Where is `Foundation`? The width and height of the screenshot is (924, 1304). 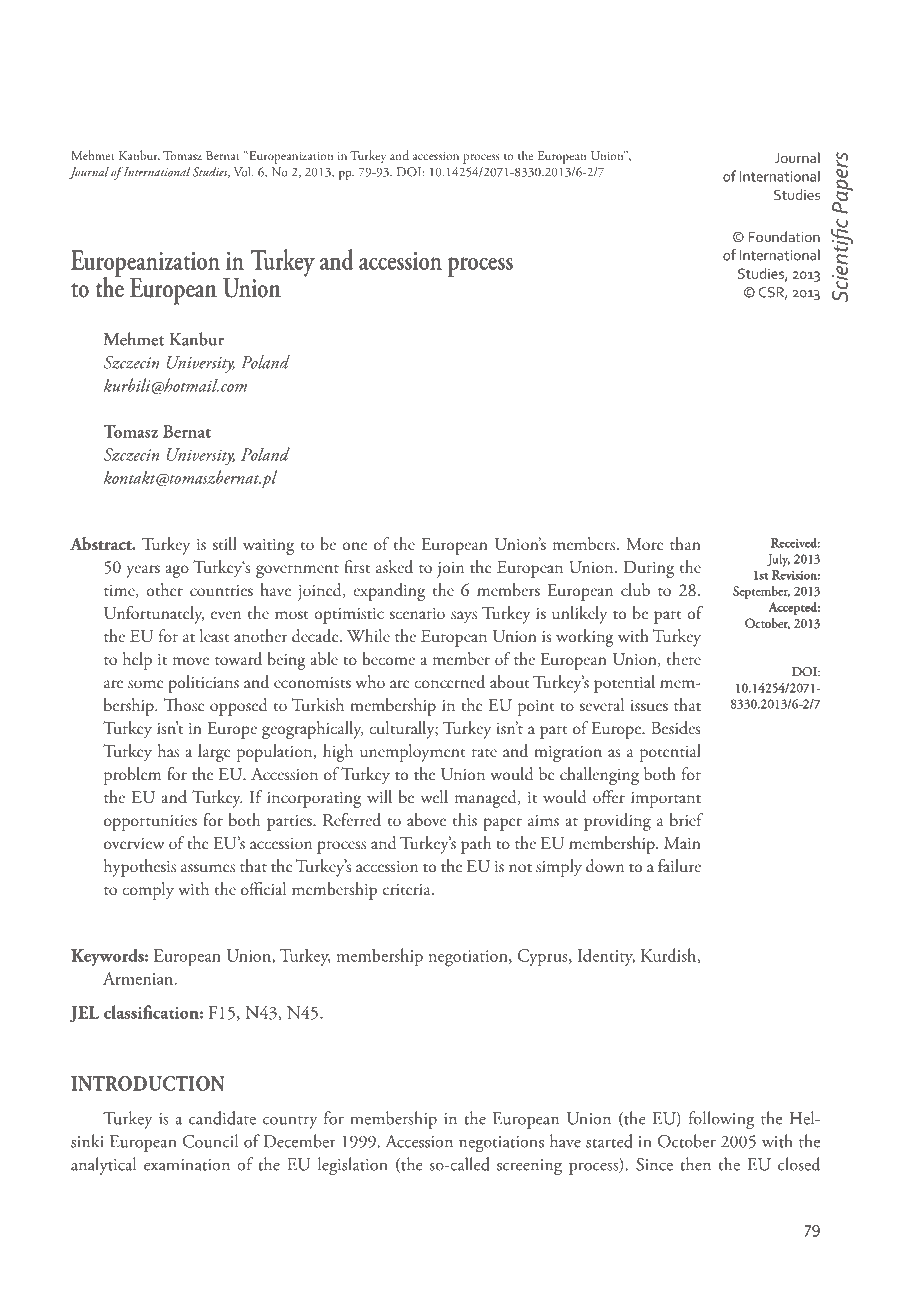 Foundation is located at coordinates (784, 236).
